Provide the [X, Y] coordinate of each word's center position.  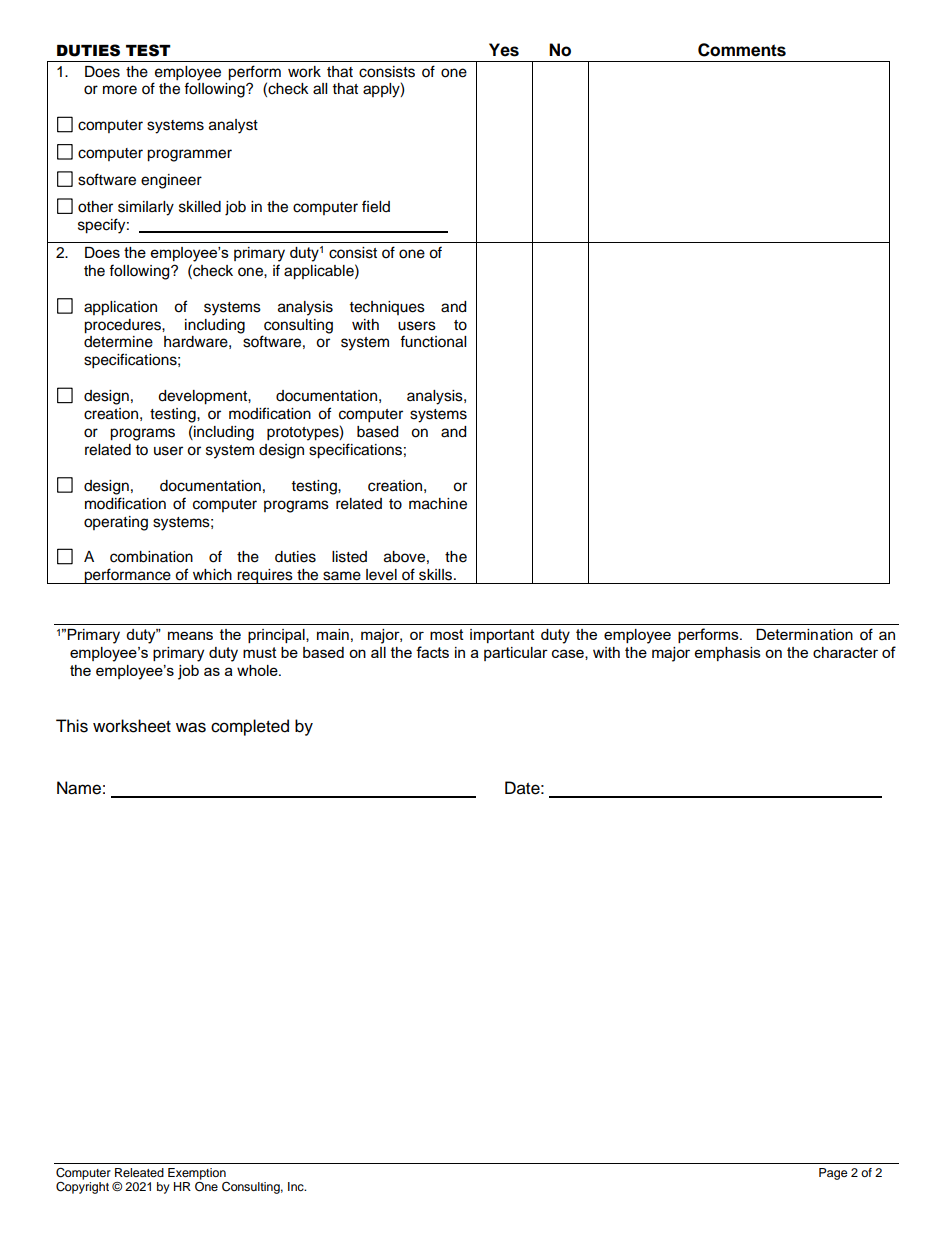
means [190, 635]
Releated [139, 1172]
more [120, 90]
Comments [742, 50]
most [447, 634]
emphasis [728, 654]
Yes [504, 50]
